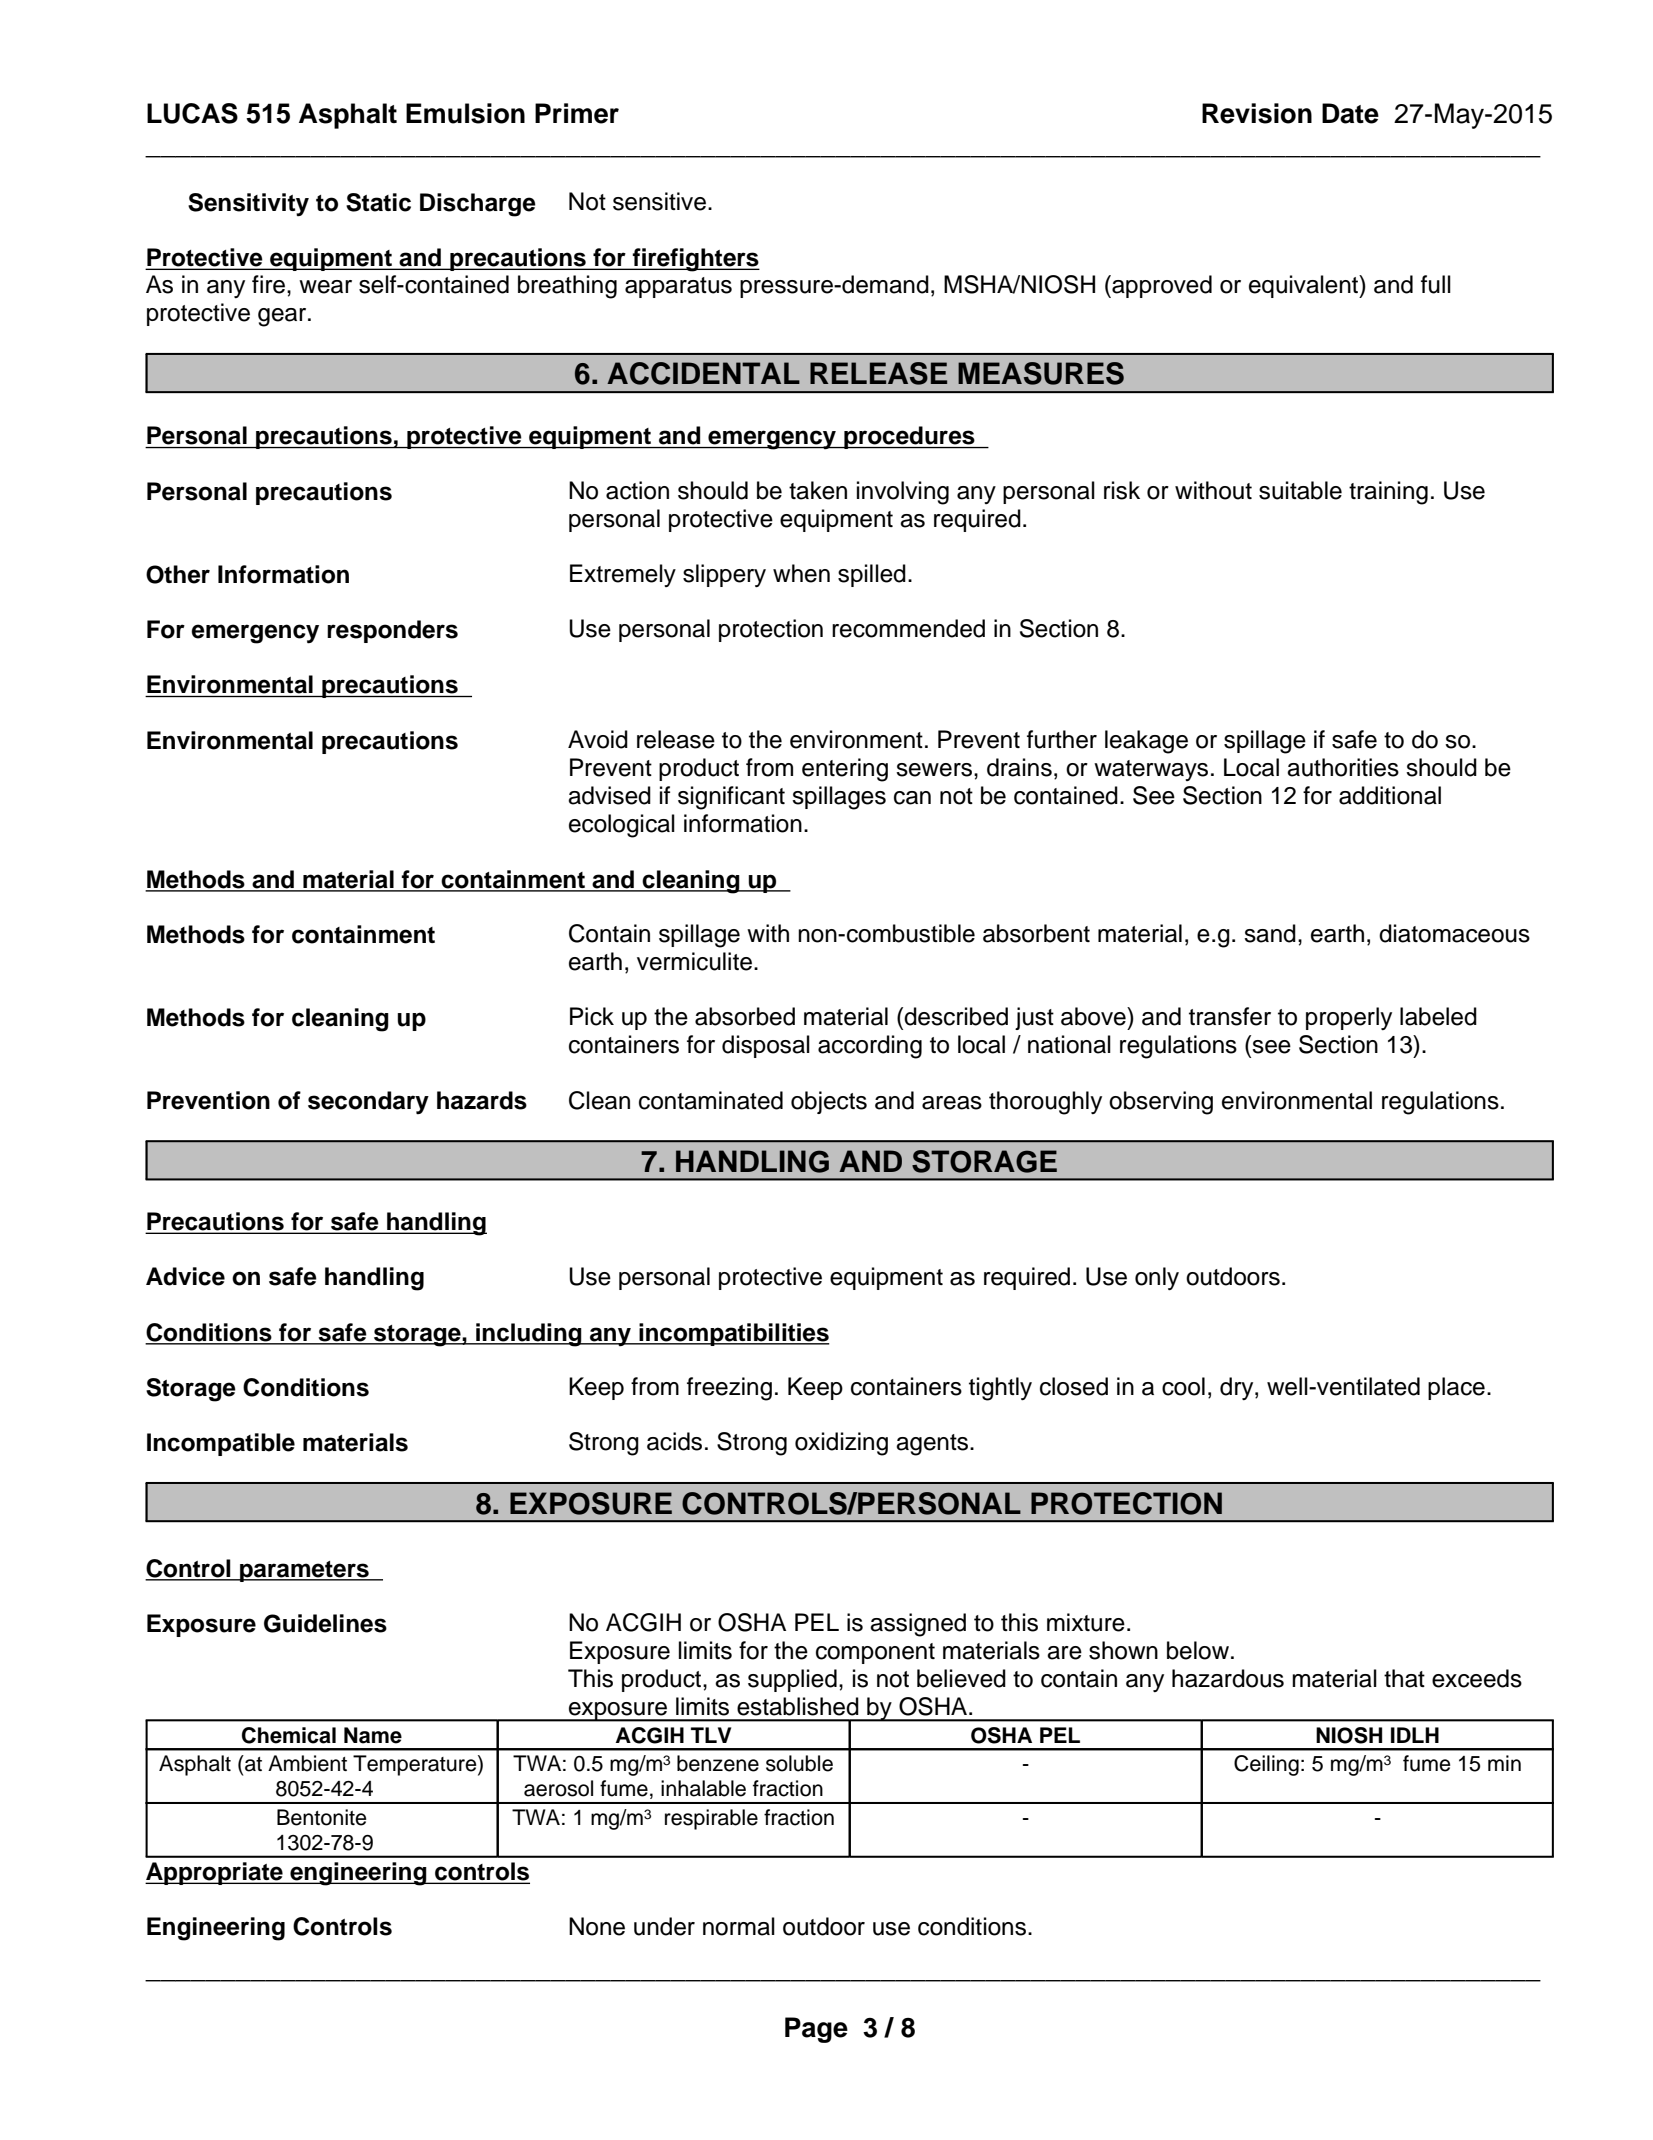  I want to click on Date, so click(1350, 113).
